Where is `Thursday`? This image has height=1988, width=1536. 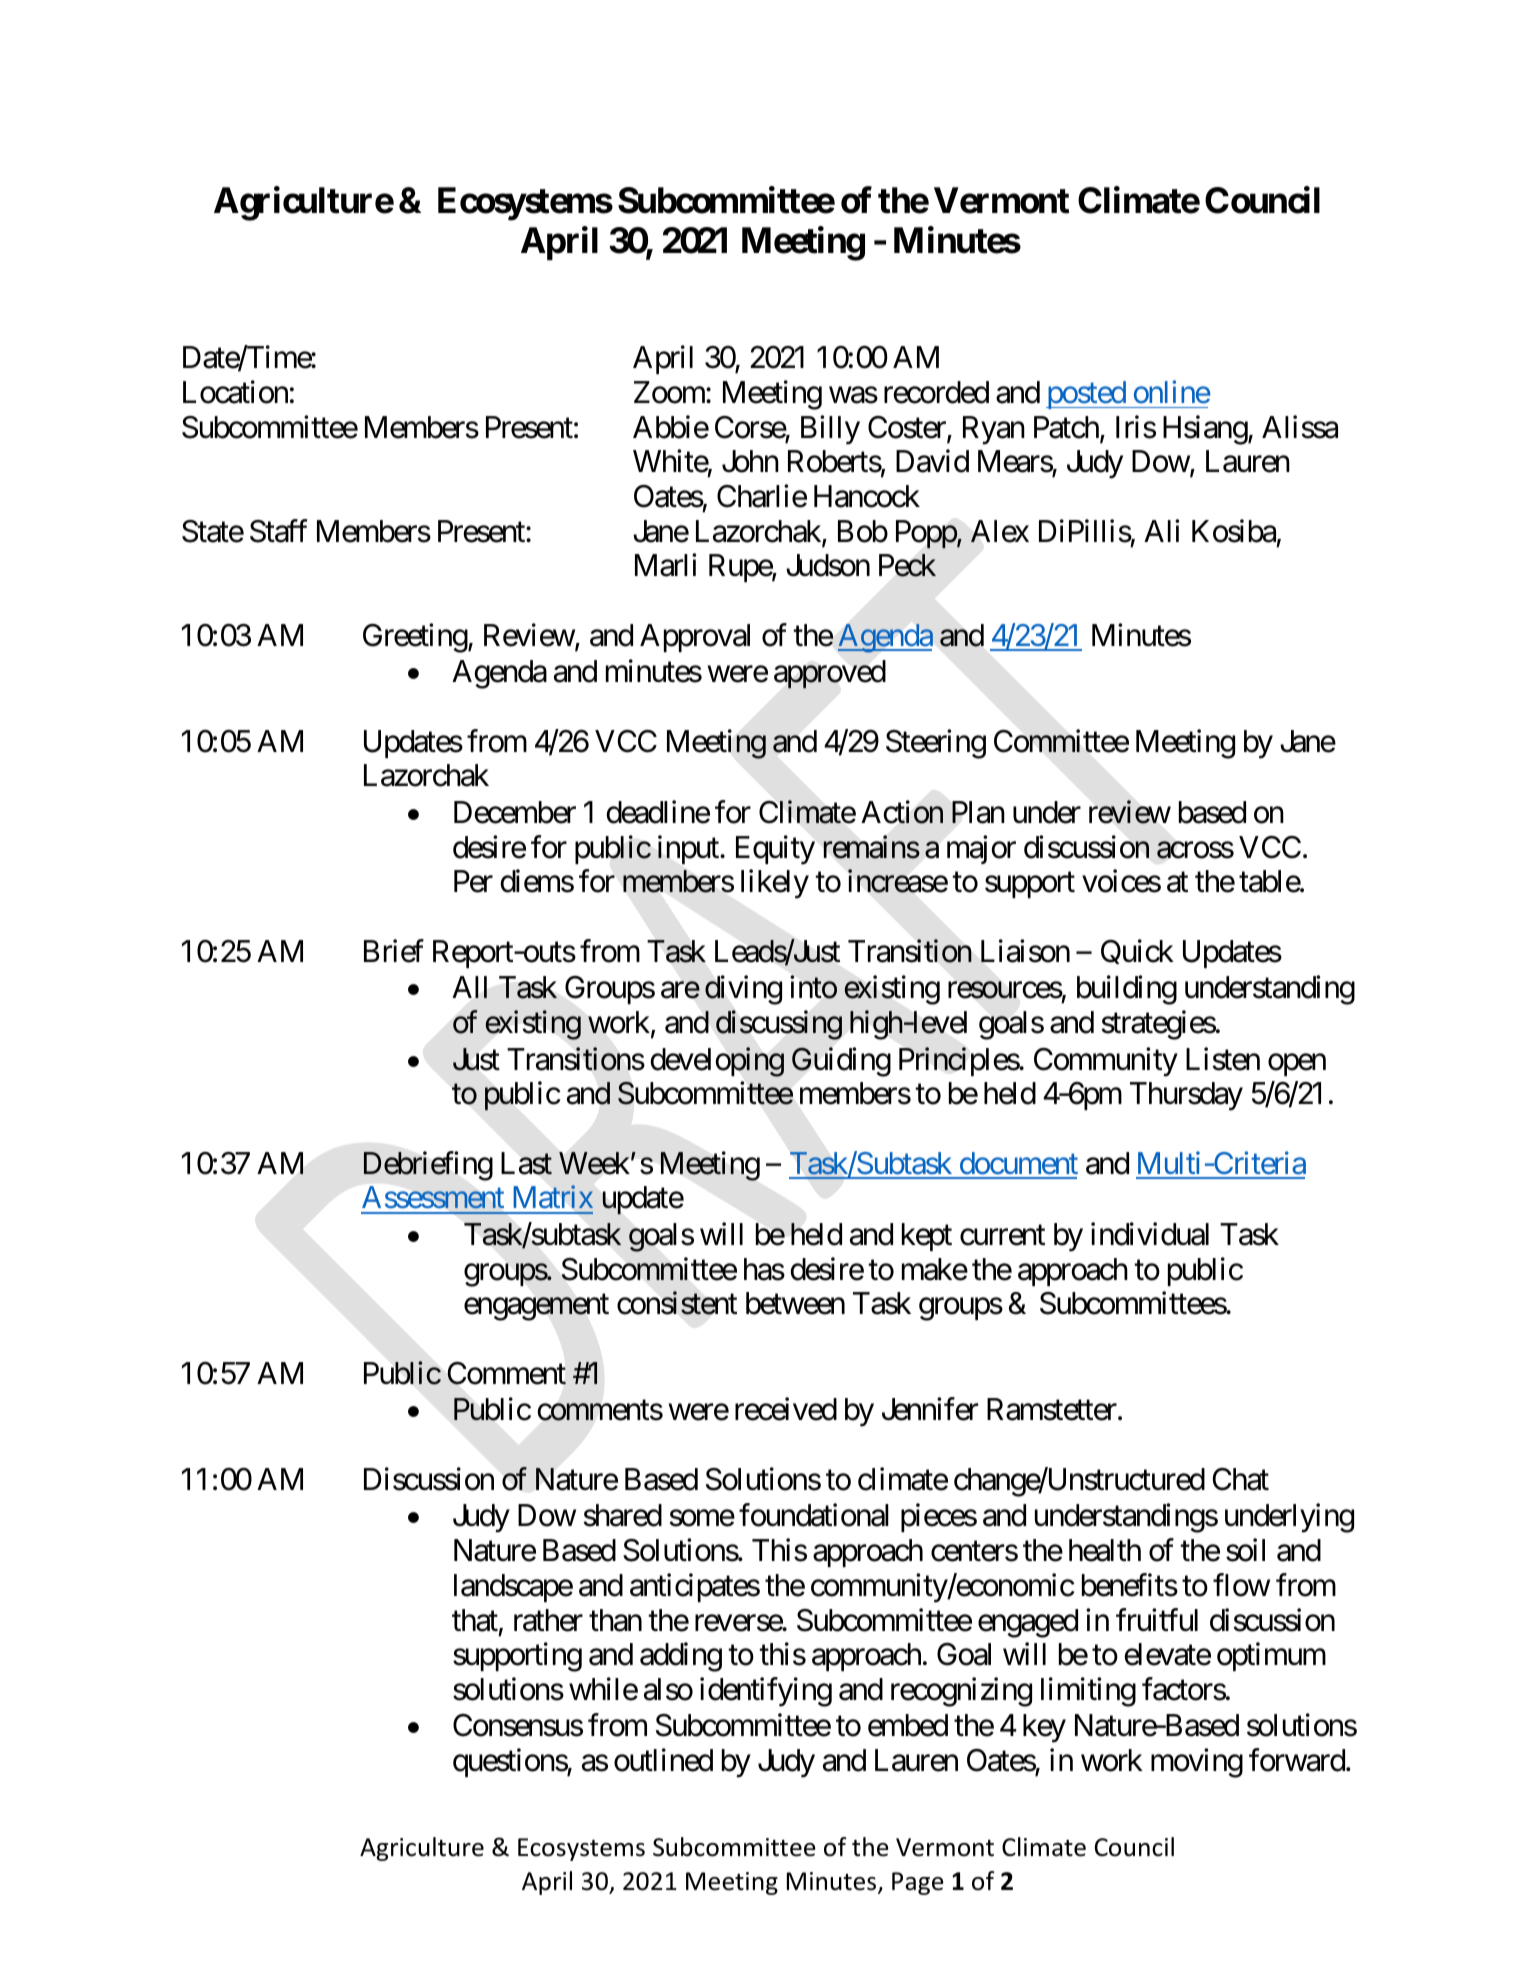 Thursday is located at coordinates (1186, 1096).
